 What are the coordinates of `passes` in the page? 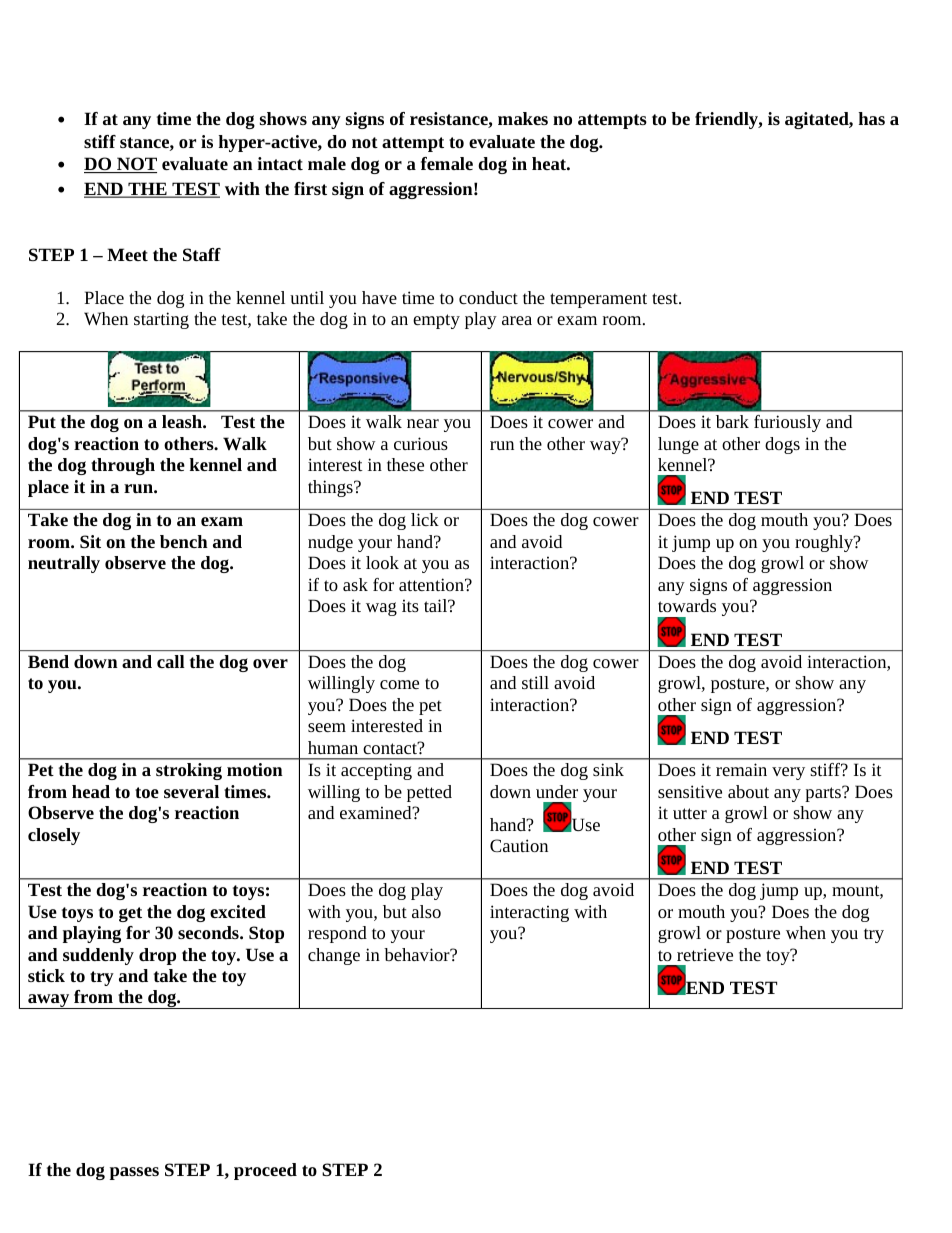 It's located at (134, 1173).
